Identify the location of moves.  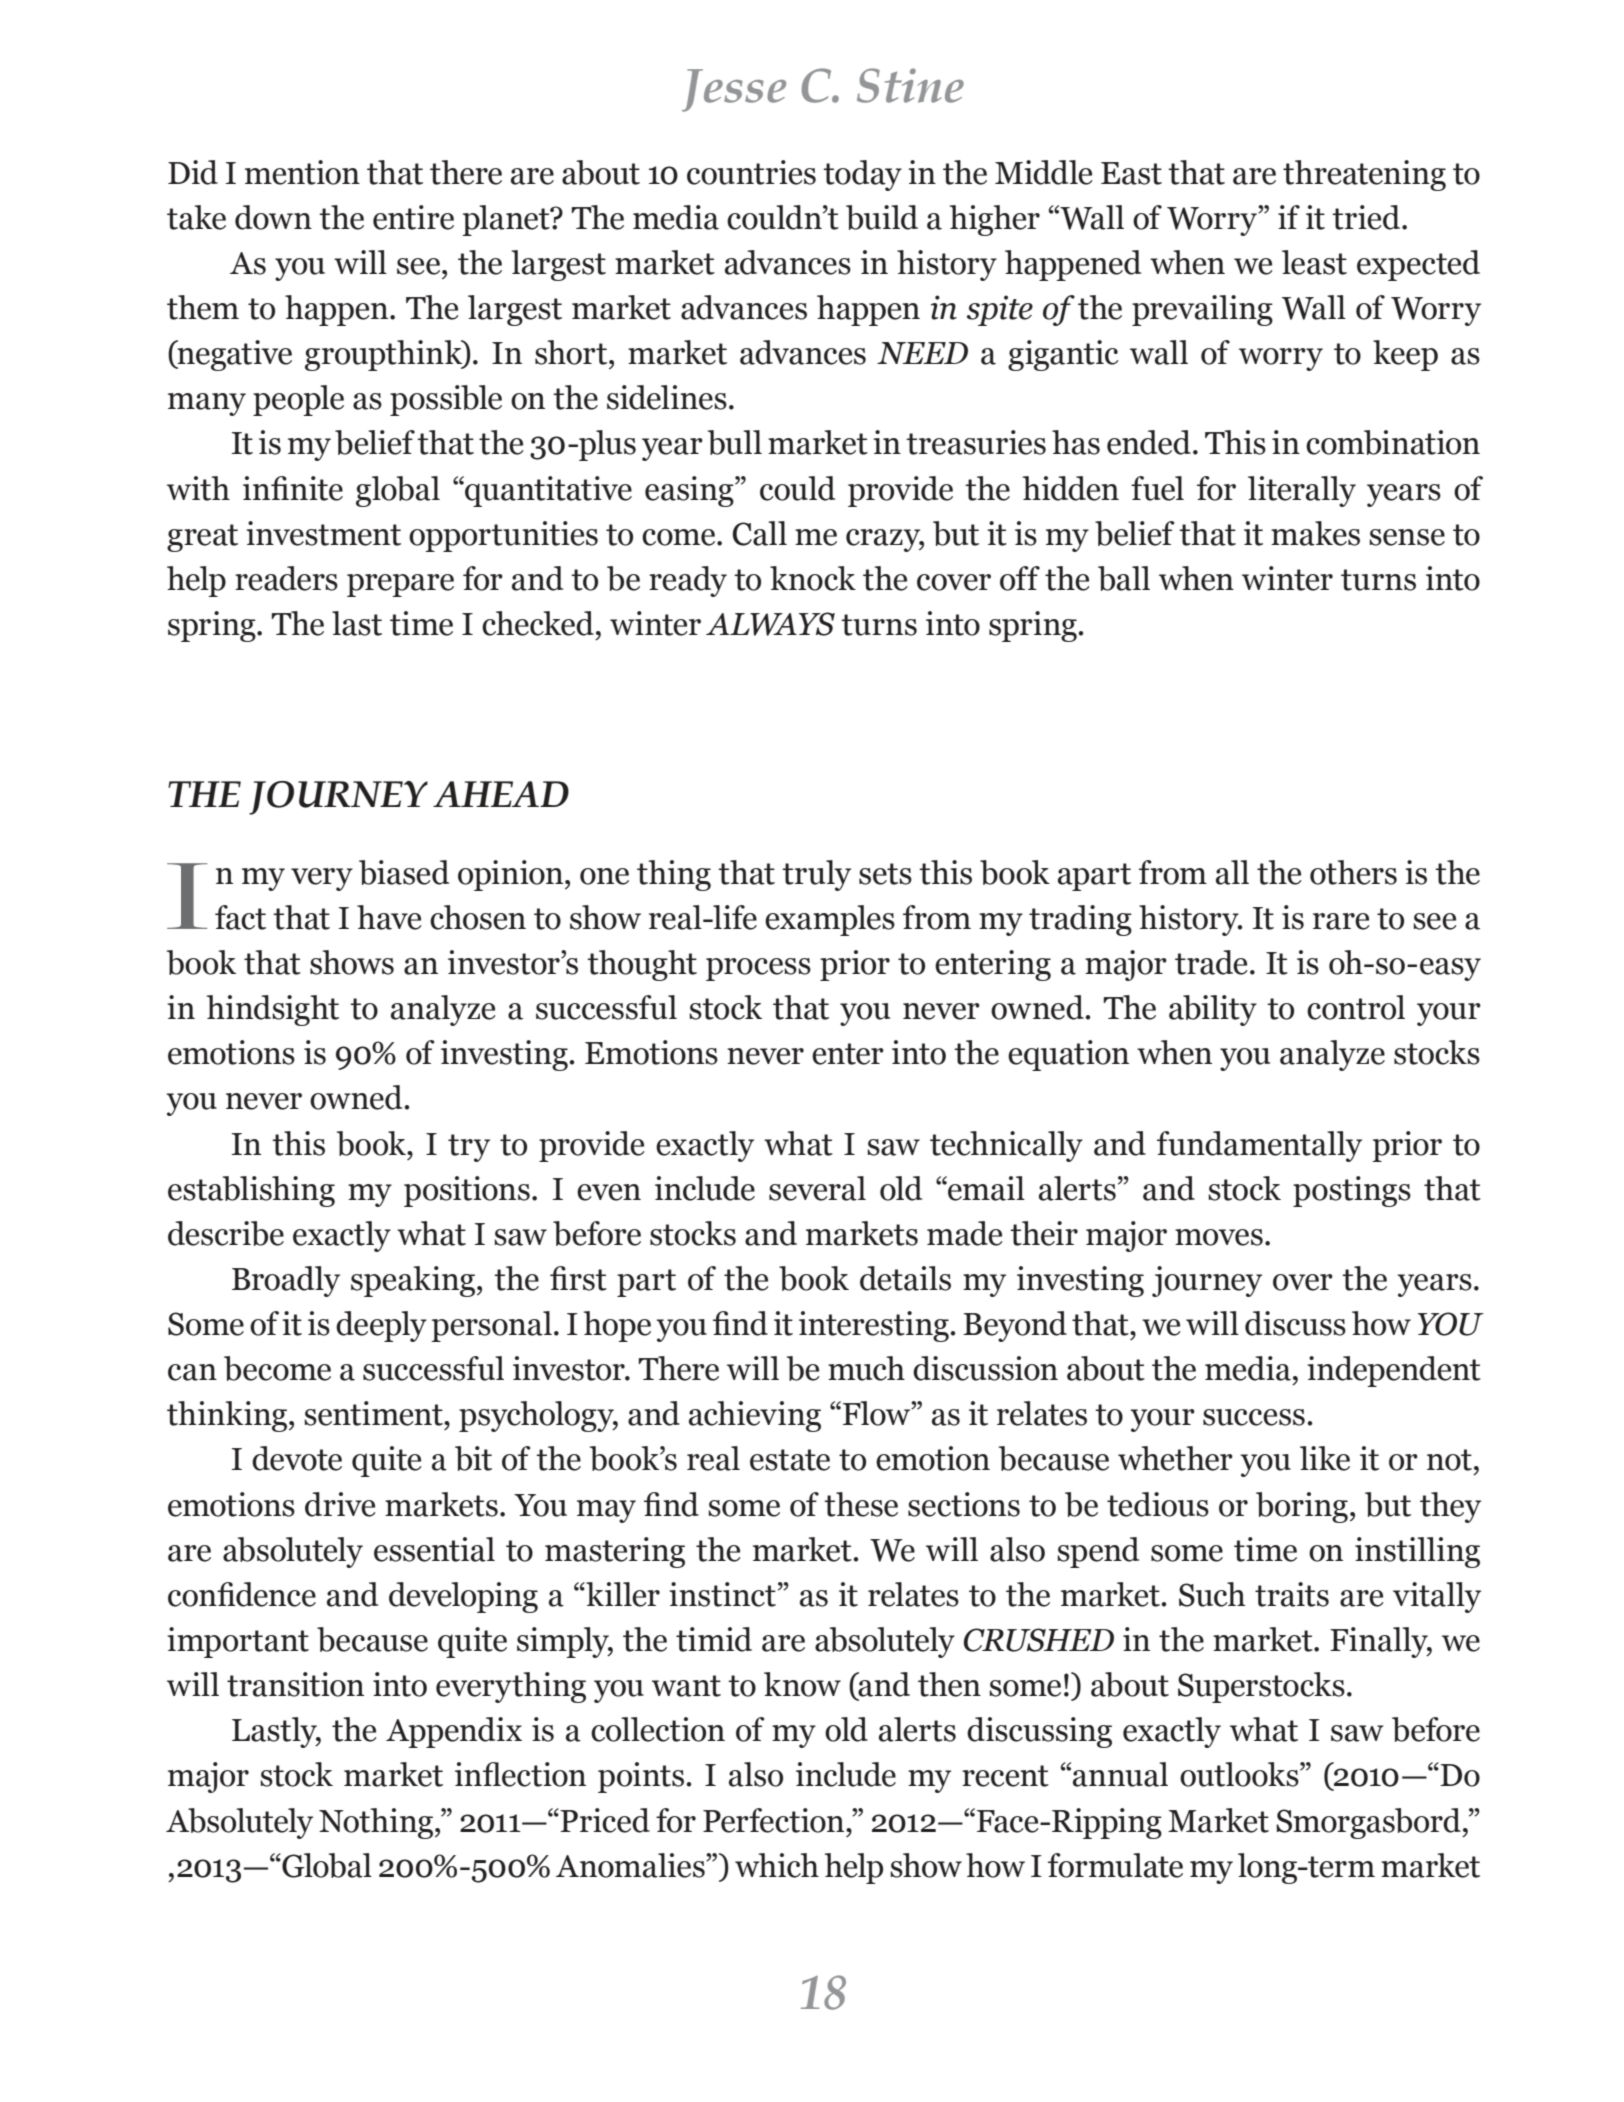
(1219, 1237).
